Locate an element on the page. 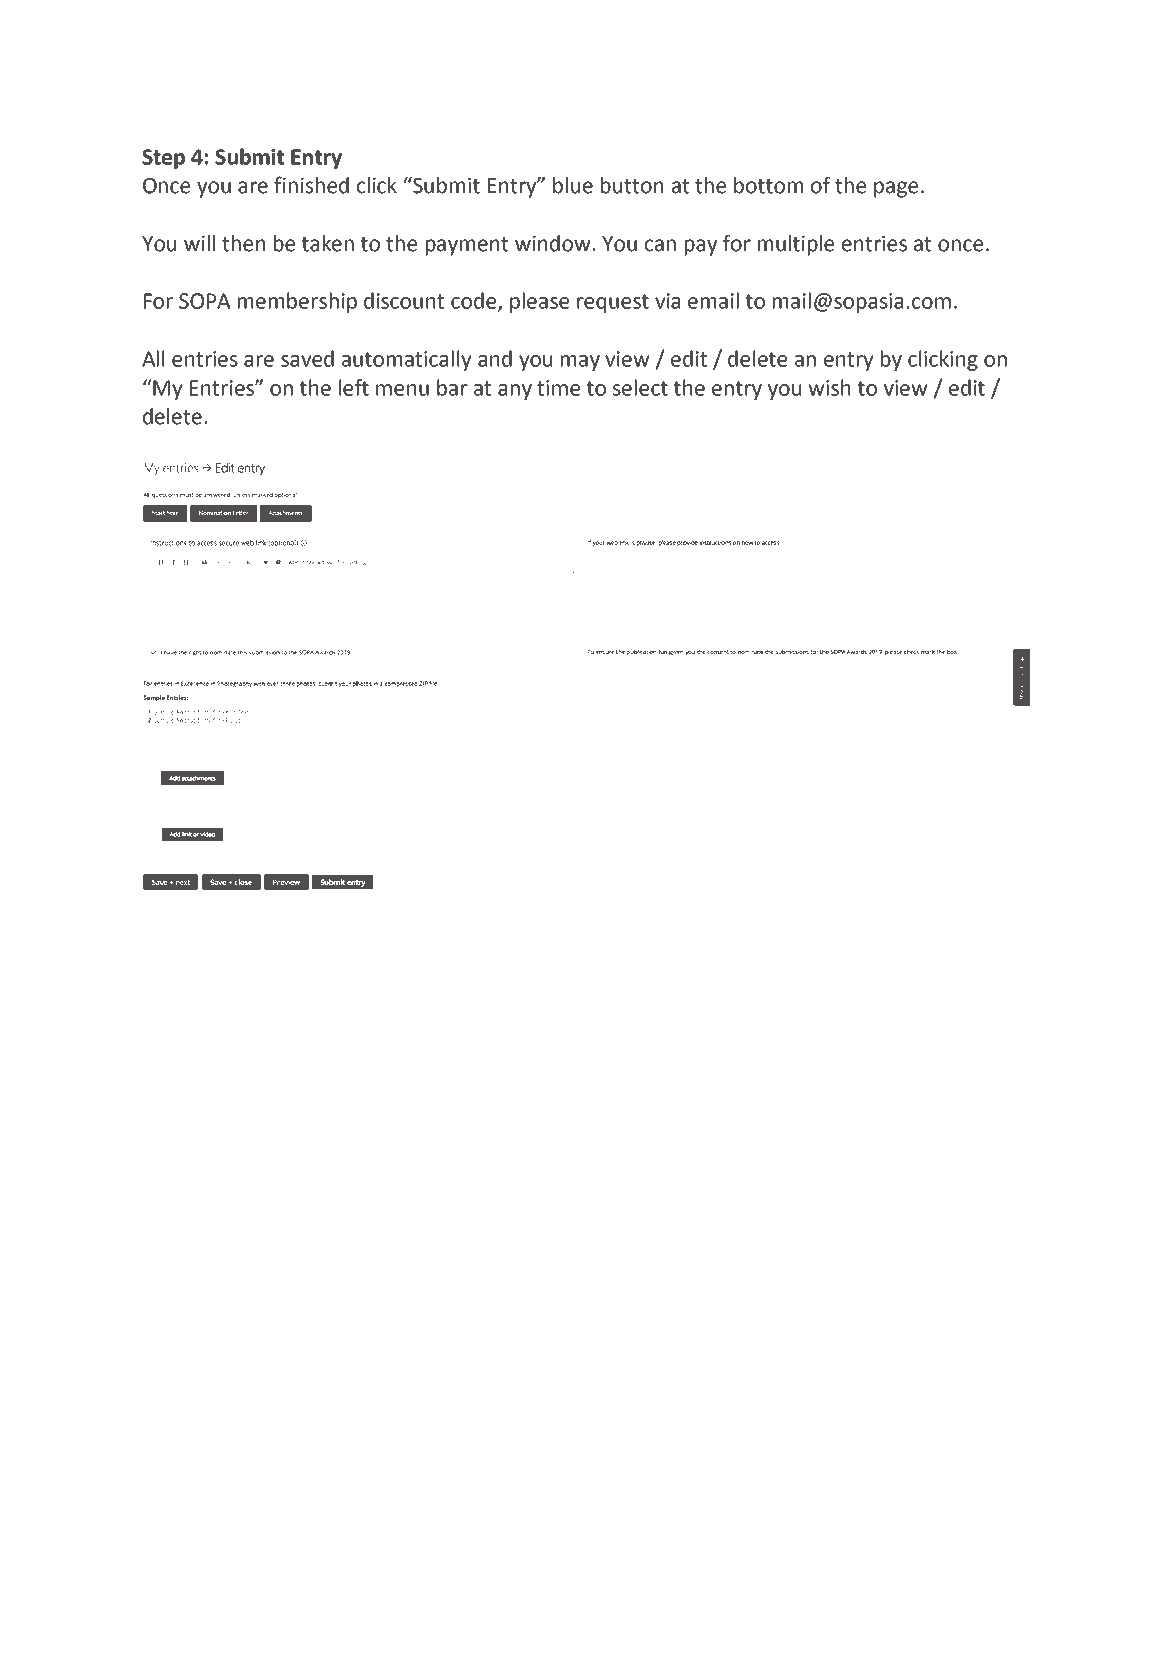 This page has width=1172, height=1659. Step is located at coordinates (163, 159).
